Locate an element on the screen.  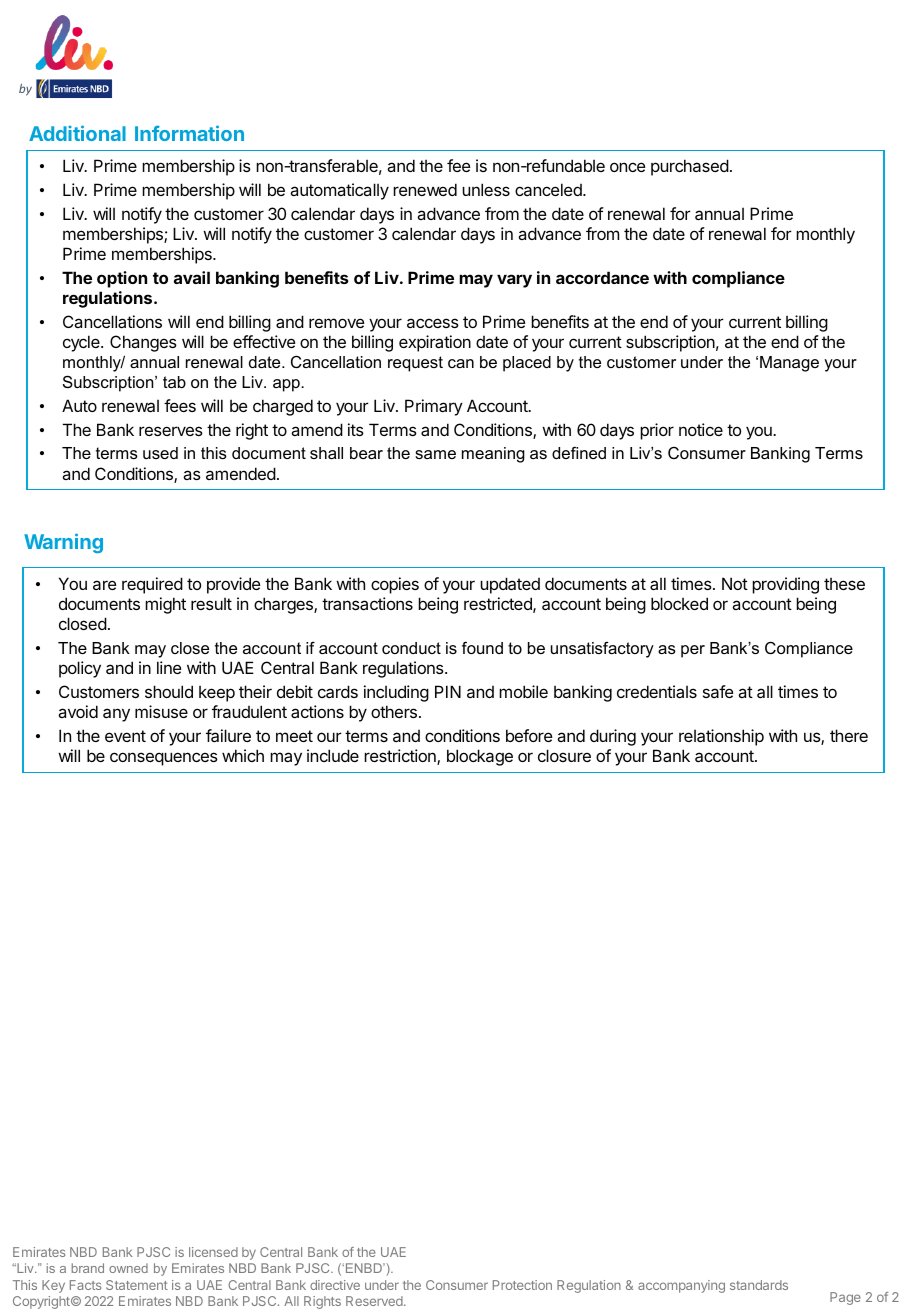
misuse is located at coordinates (161, 711).
